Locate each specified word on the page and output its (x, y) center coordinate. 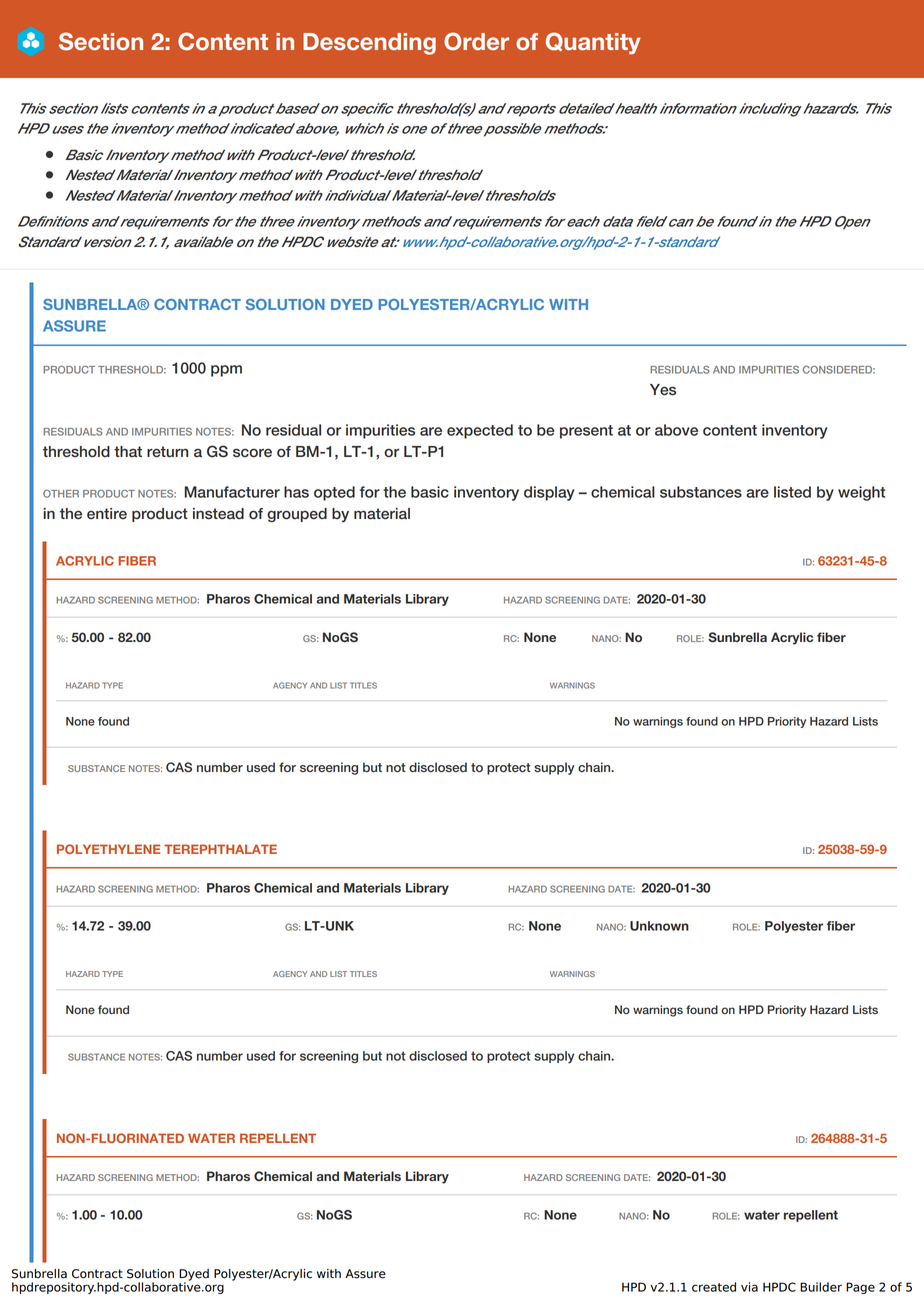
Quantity (593, 43)
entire (107, 514)
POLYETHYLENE (108, 849)
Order (476, 41)
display (549, 493)
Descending (369, 44)
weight (861, 493)
